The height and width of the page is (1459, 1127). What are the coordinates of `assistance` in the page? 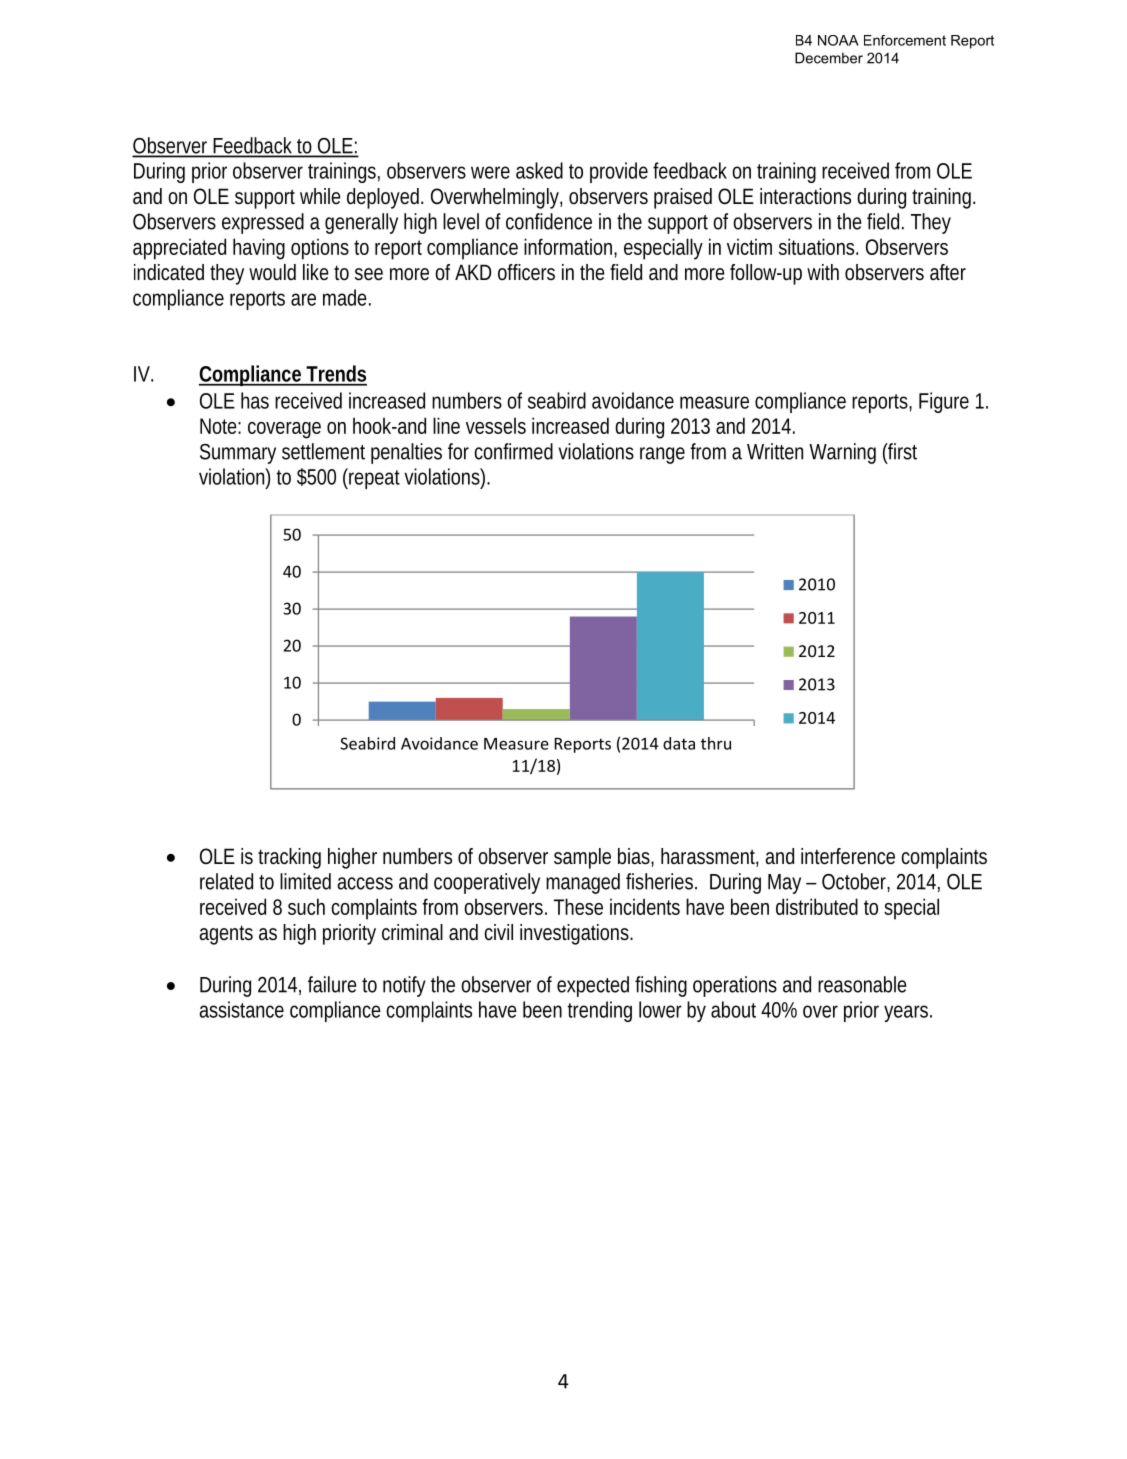 It's located at (241, 1009).
